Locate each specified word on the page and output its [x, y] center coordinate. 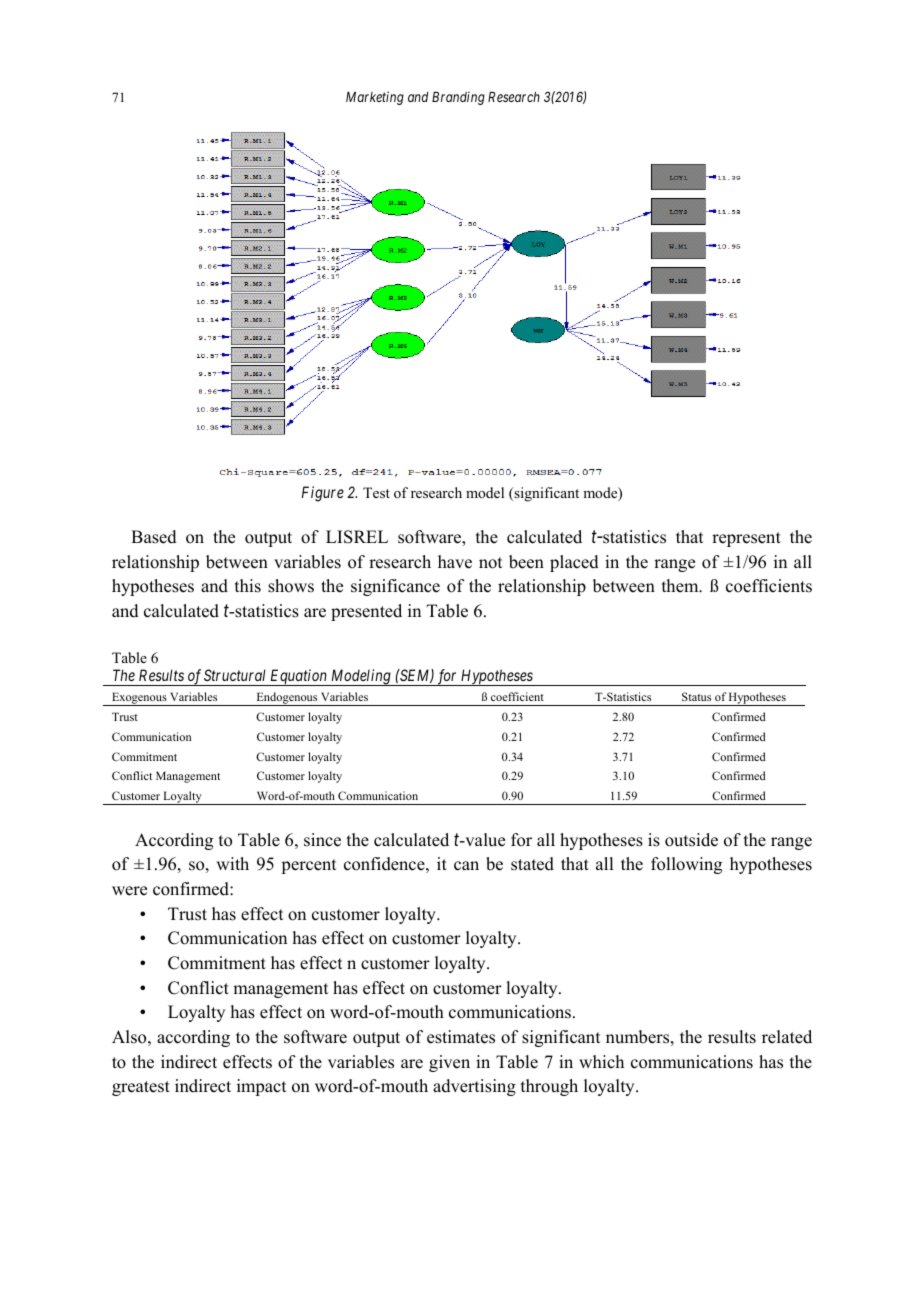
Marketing [375, 98]
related [787, 1037]
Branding [458, 98]
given [449, 1063]
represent [746, 539]
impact [261, 1087]
